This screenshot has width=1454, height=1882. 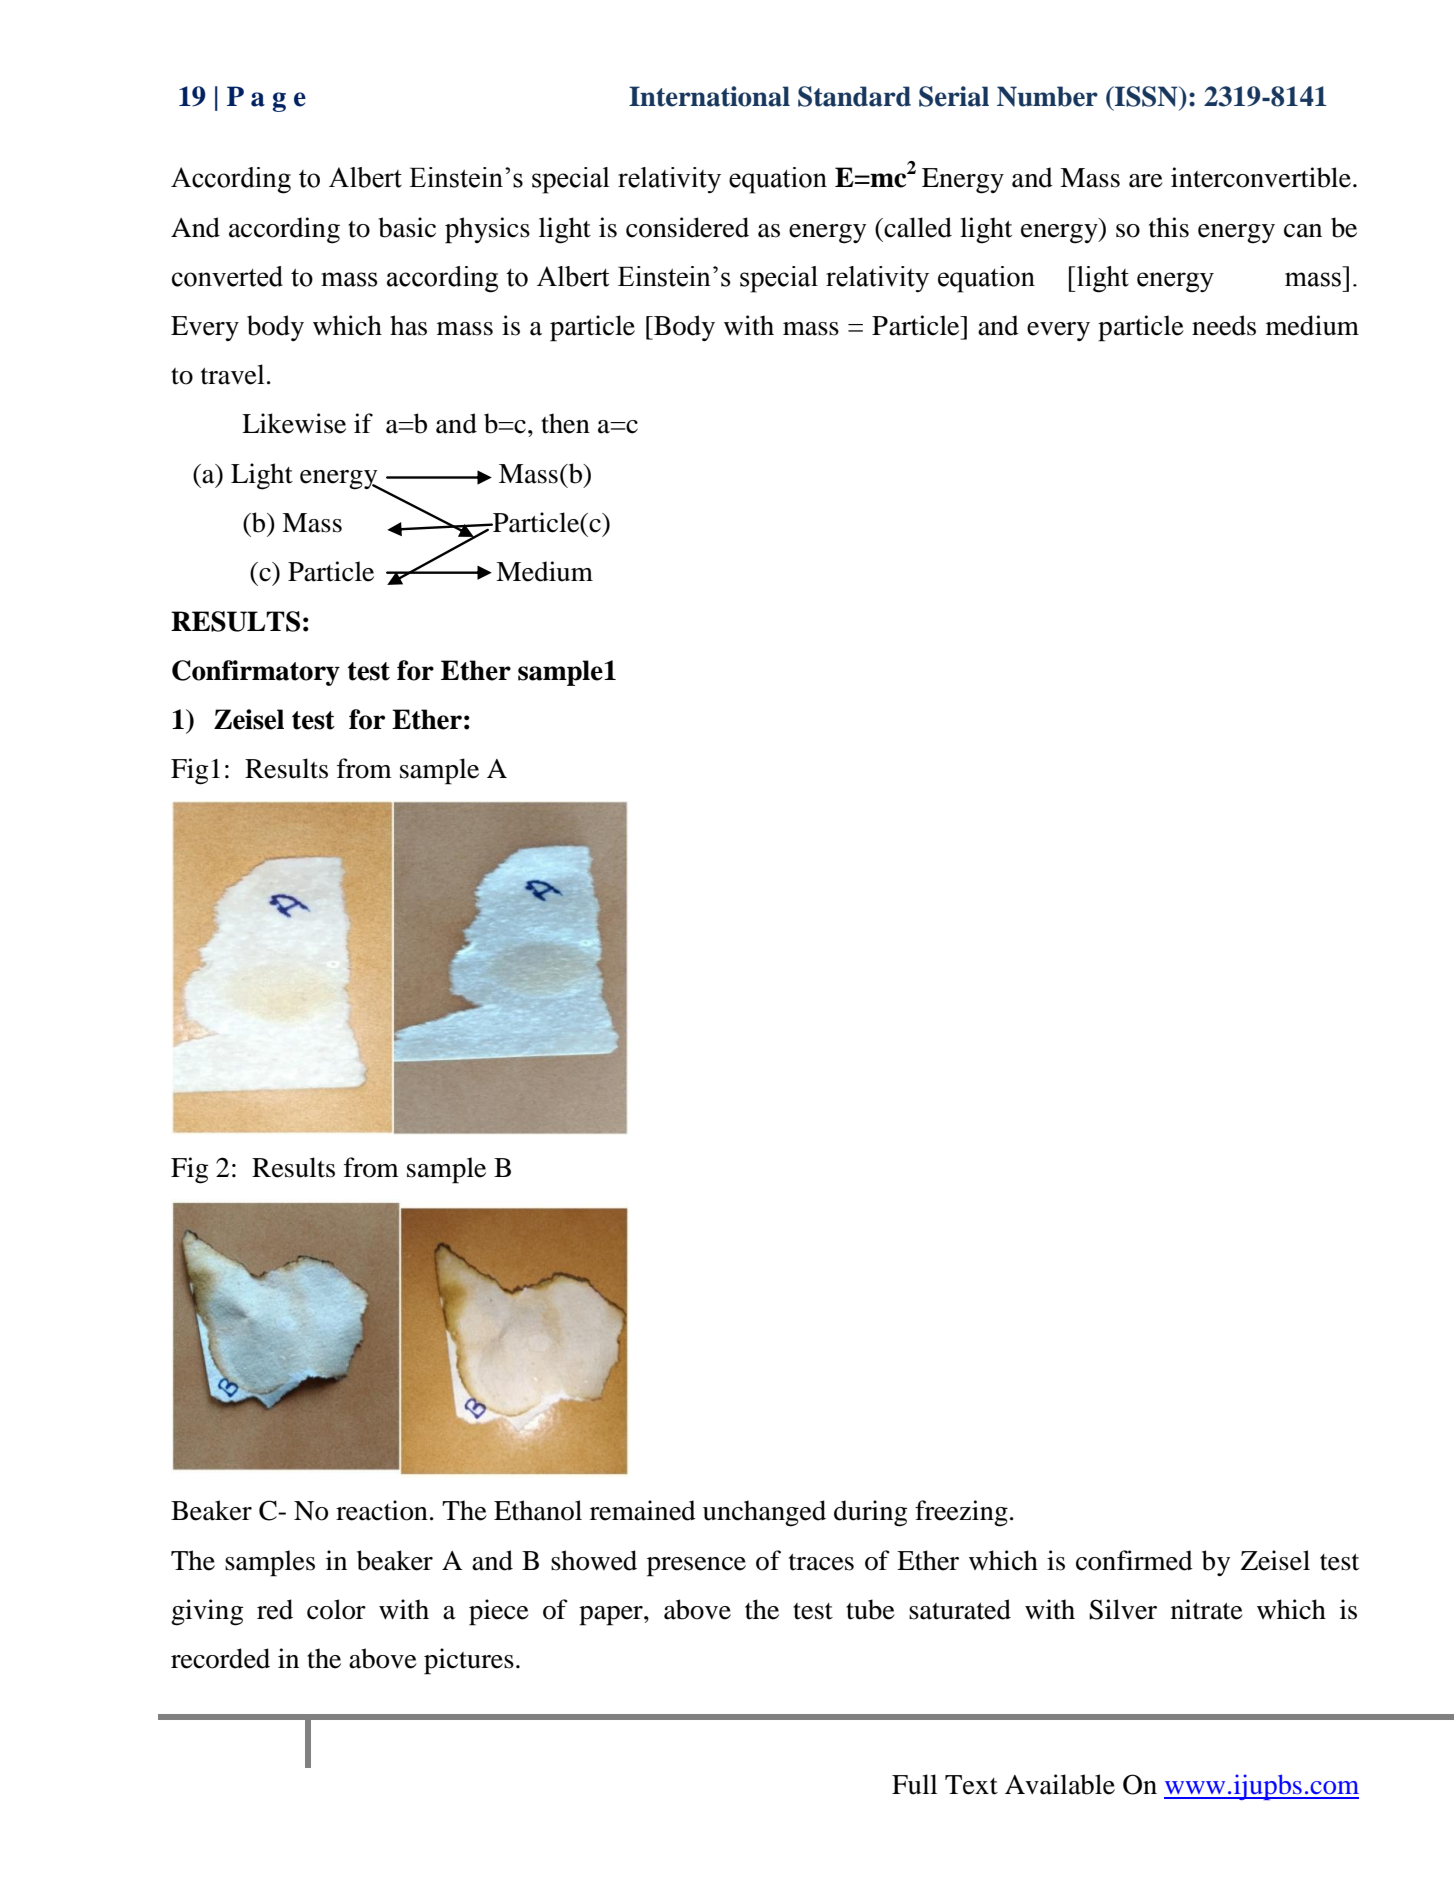 What do you see at coordinates (407, 227) in the screenshot?
I see `basic` at bounding box center [407, 227].
